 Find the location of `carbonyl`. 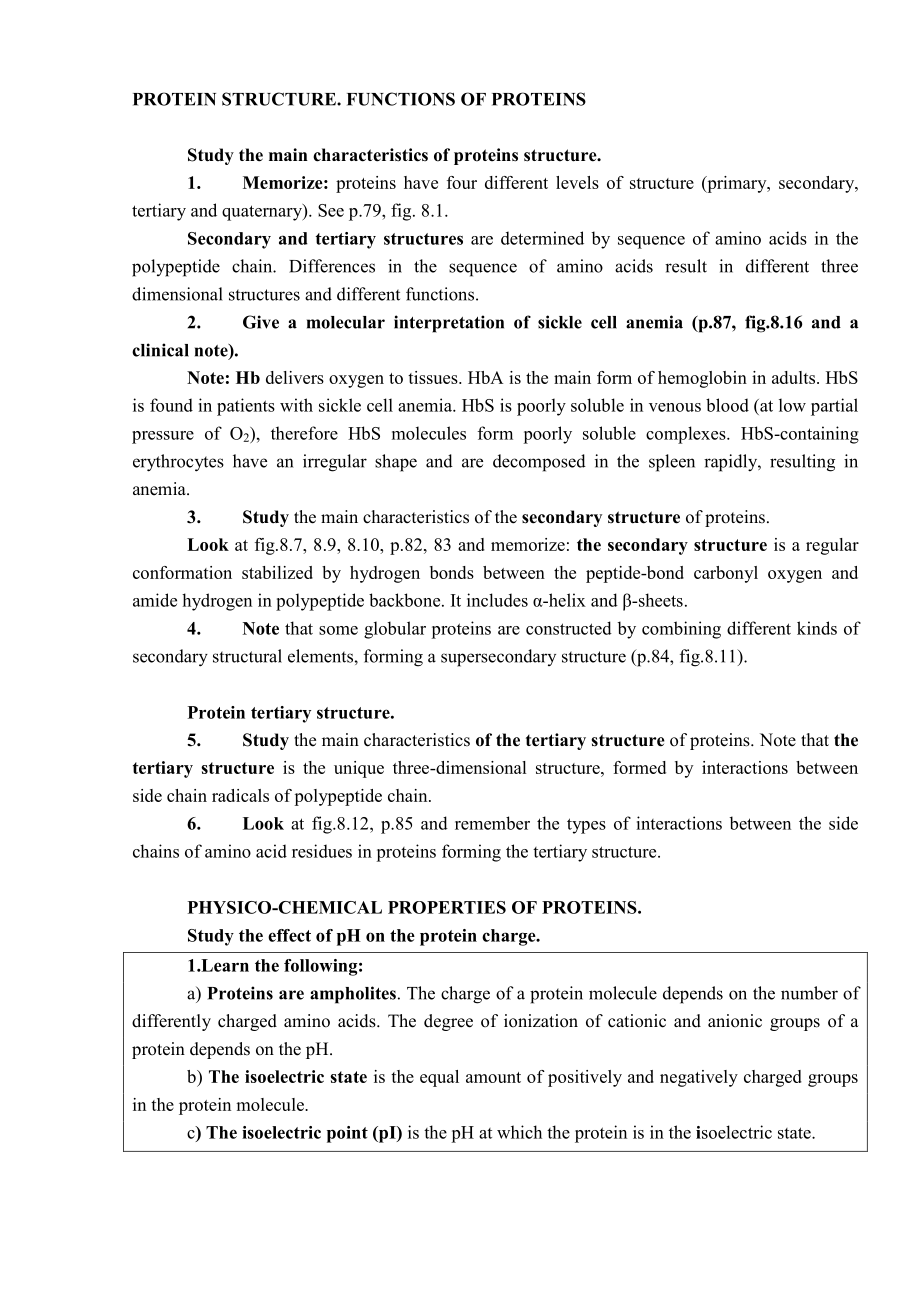

carbonyl is located at coordinates (726, 574).
